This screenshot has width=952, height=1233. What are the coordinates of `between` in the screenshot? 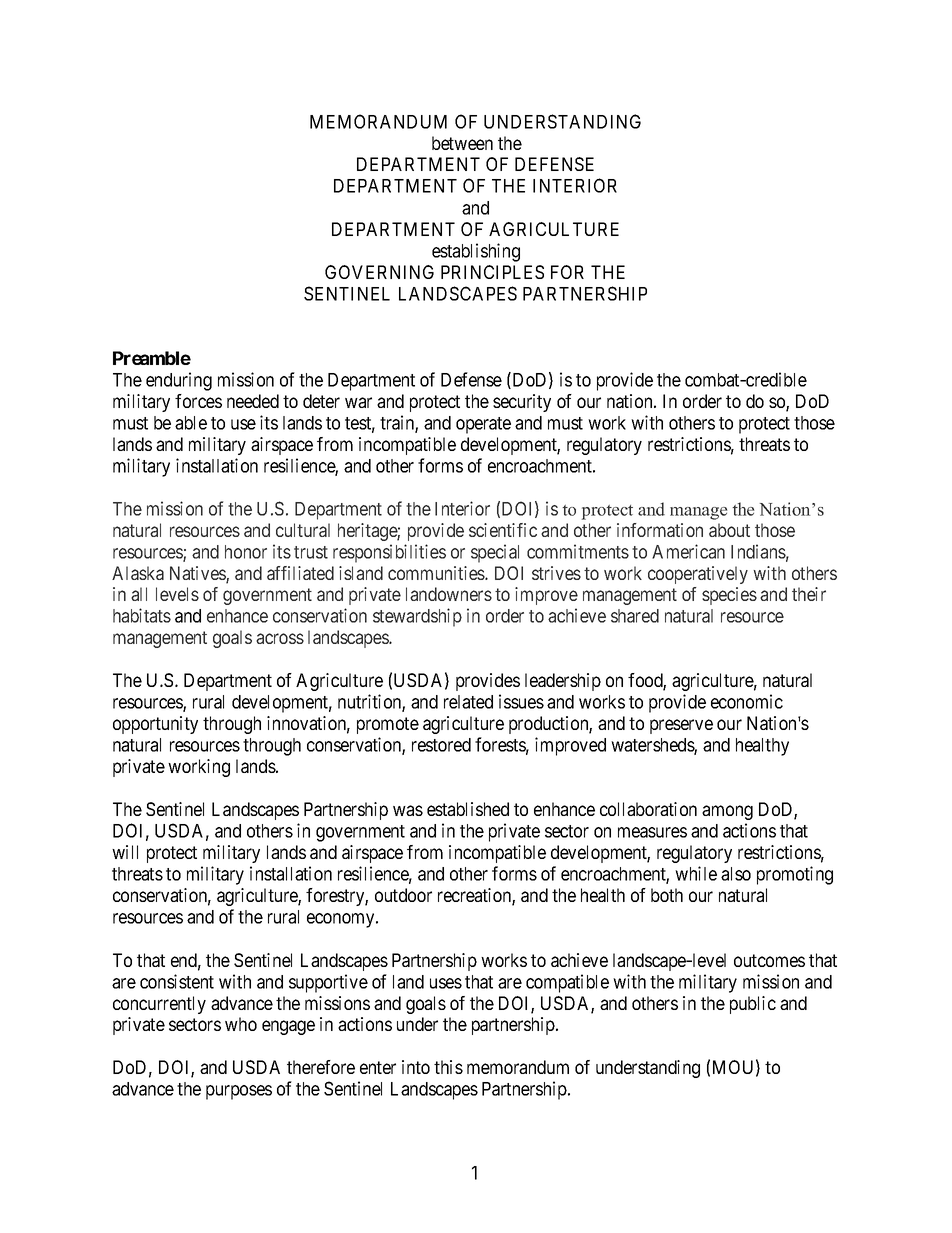 It's located at (462, 143).
